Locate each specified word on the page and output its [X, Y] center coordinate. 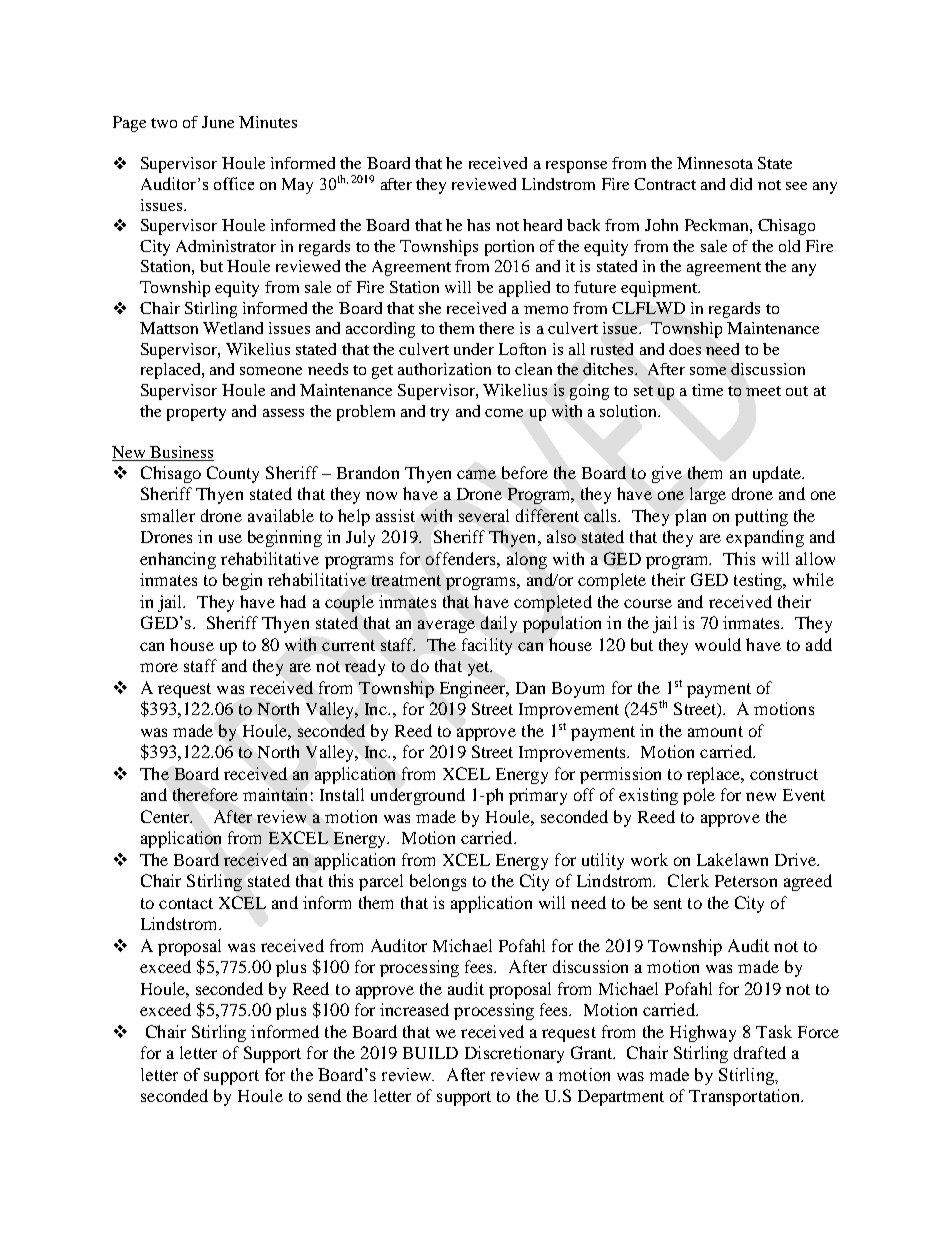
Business [181, 452]
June [218, 122]
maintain [275, 794]
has [478, 225]
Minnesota [715, 163]
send [324, 1095]
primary [538, 796]
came [476, 474]
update [778, 474]
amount [715, 731]
